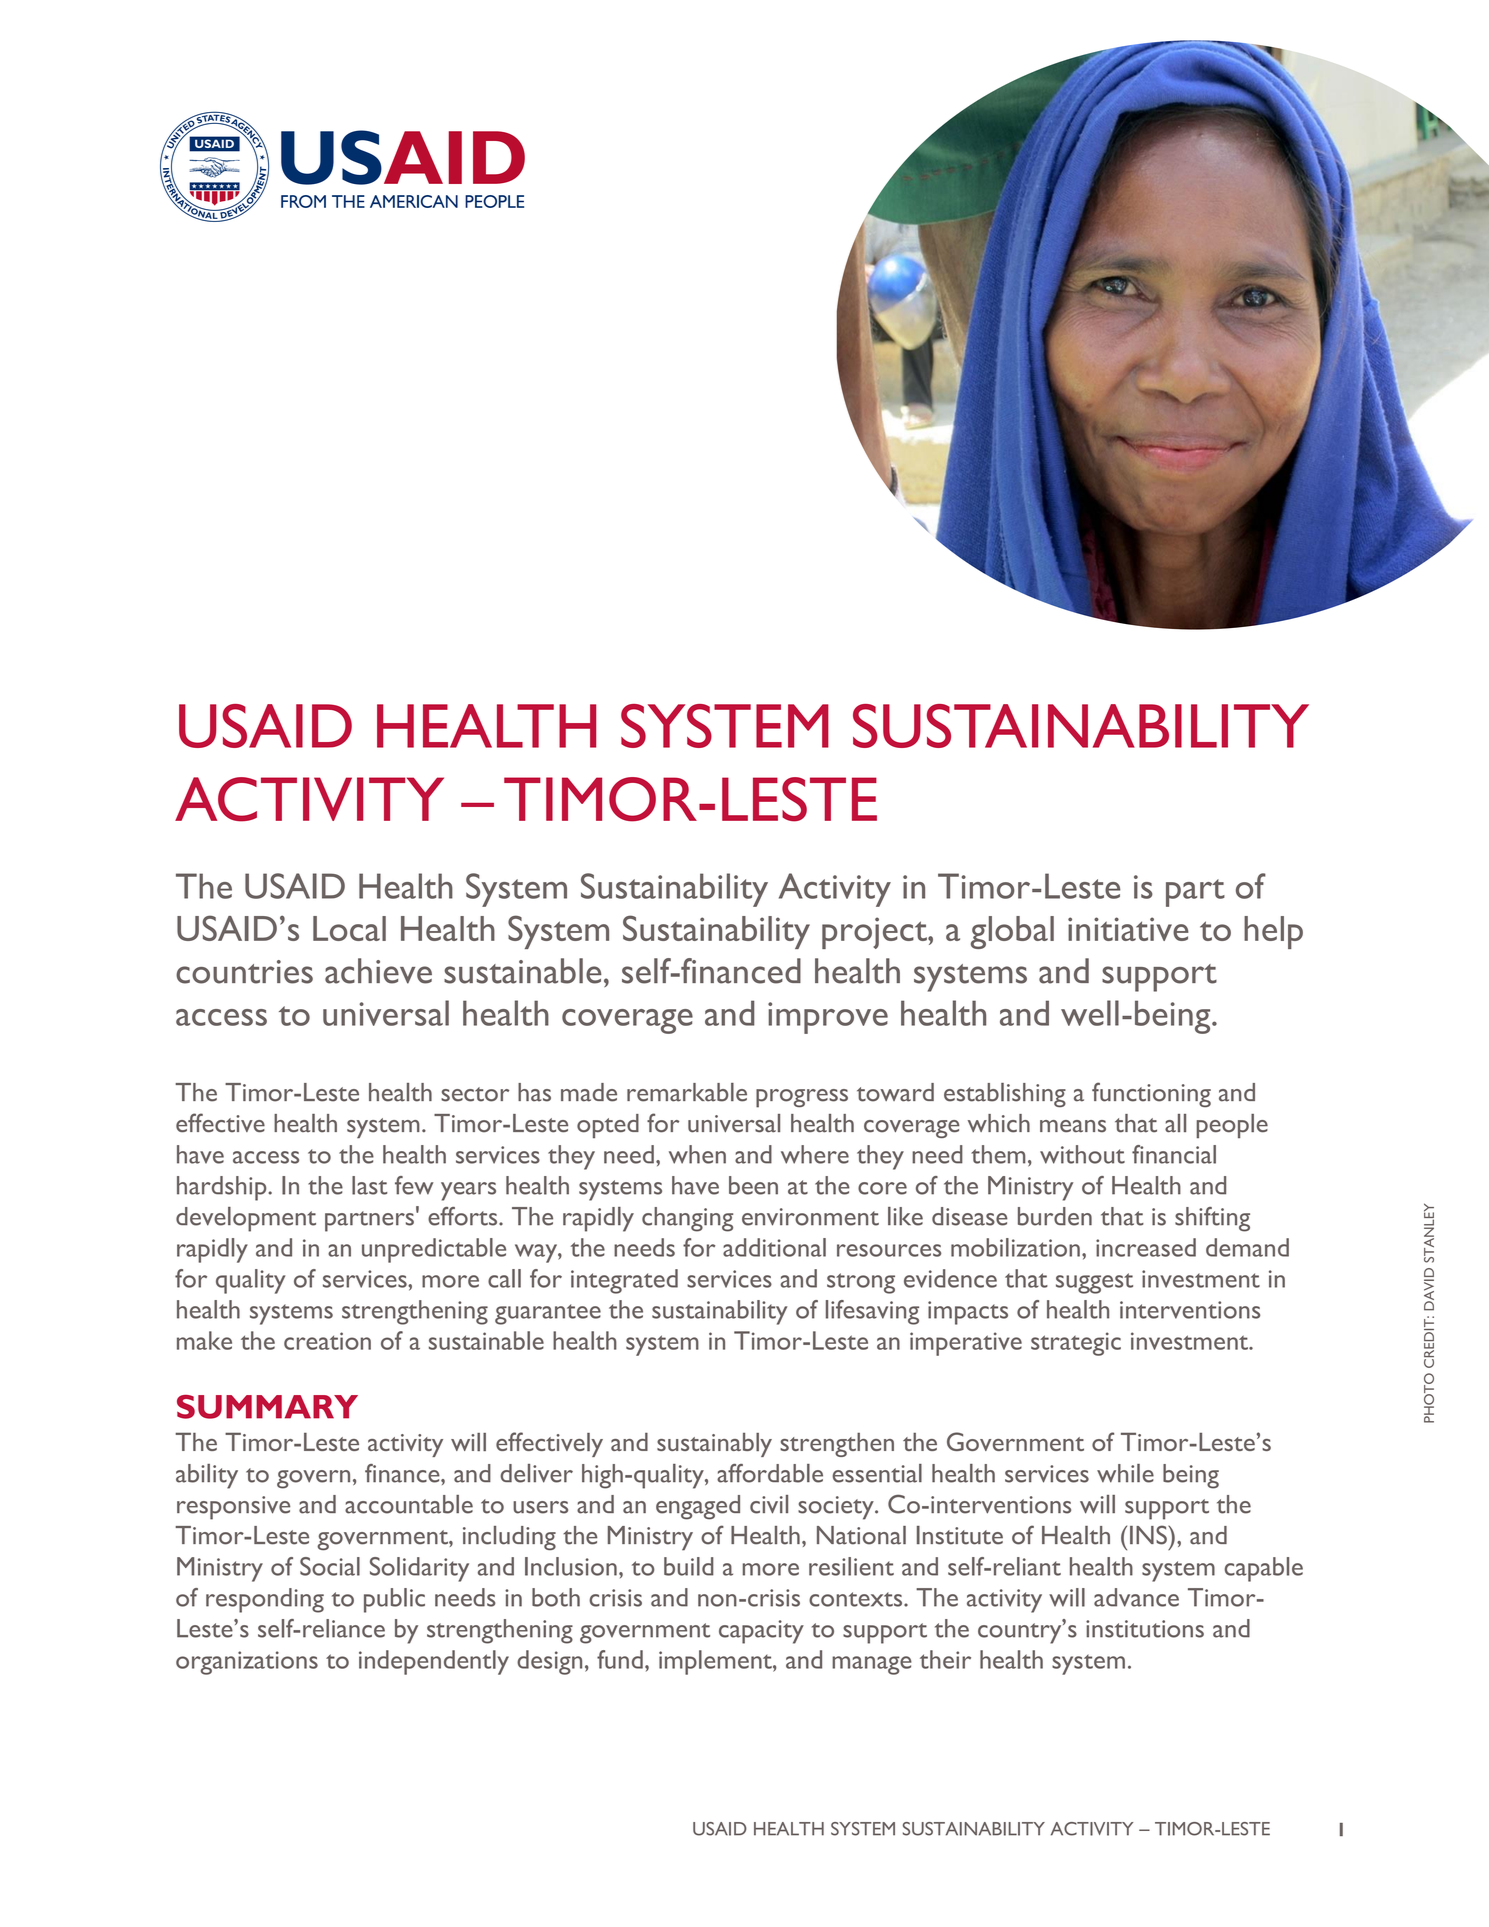 The height and width of the document is (1927, 1489). Describe the element at coordinates (1145, 1629) in the document. I see `institutions` at that location.
